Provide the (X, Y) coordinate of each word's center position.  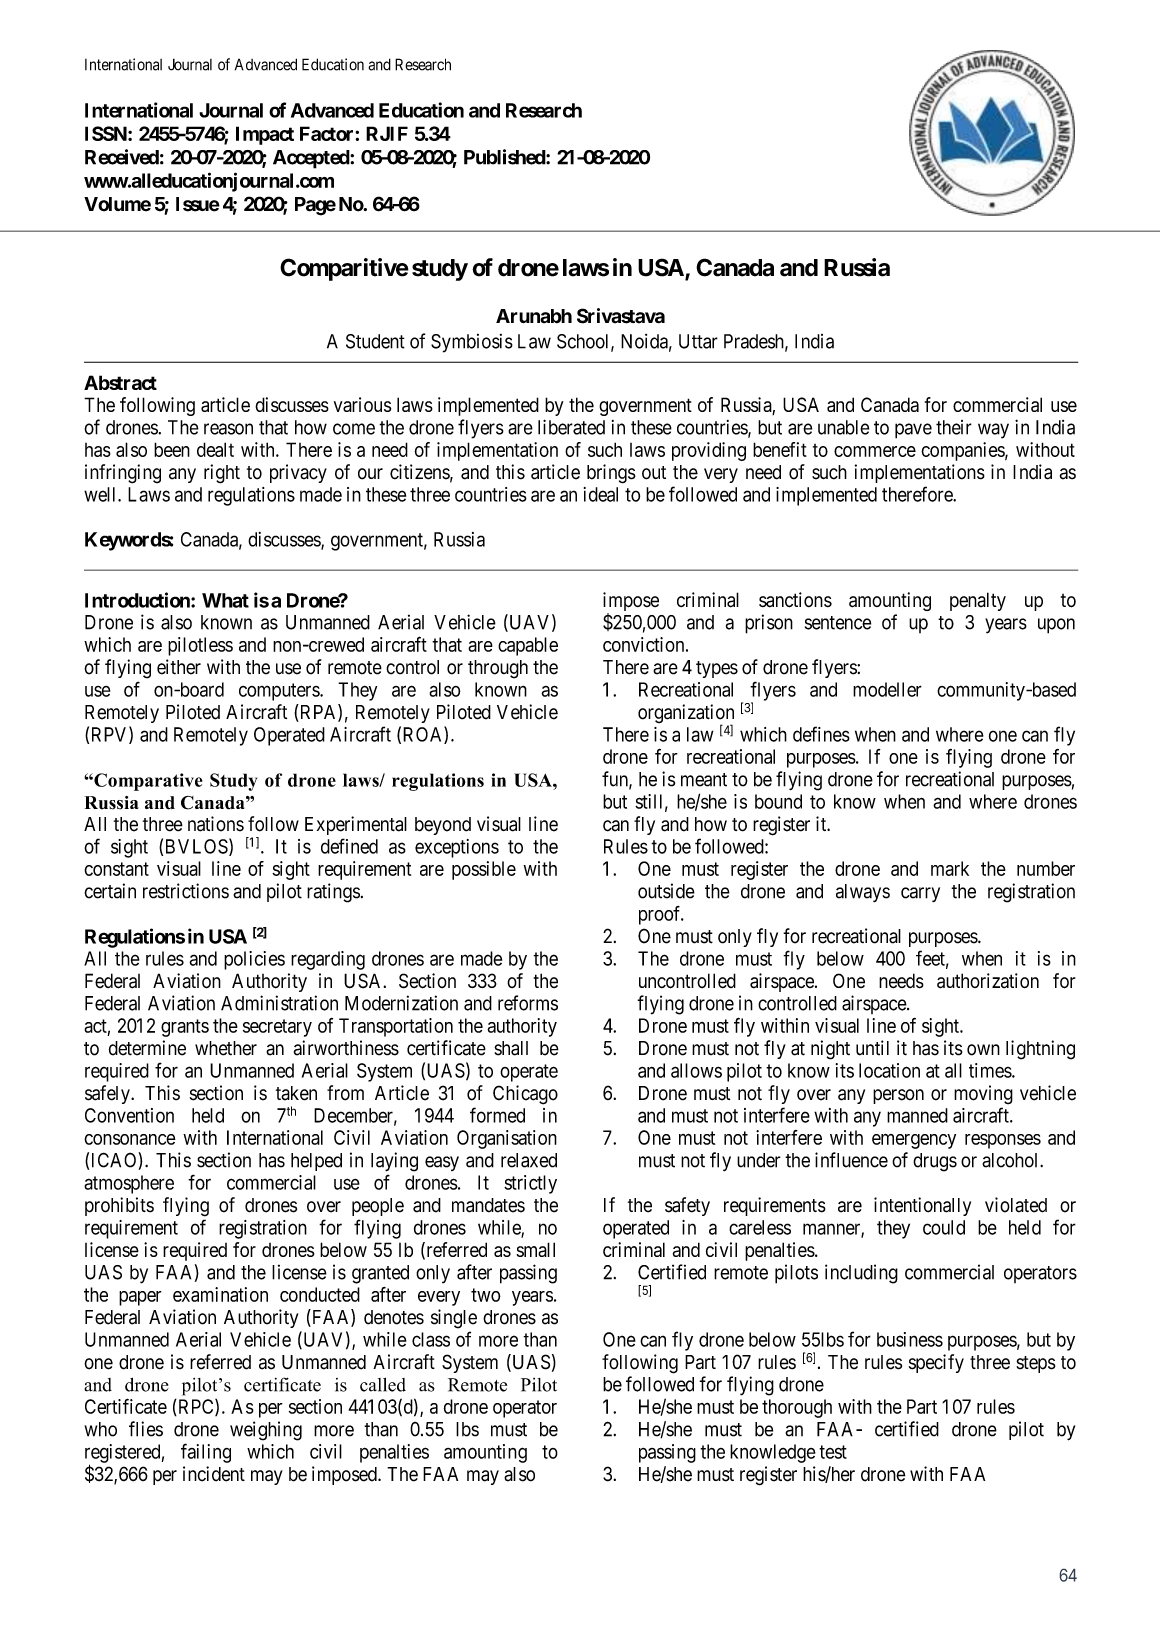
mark (950, 868)
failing (206, 1453)
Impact (265, 135)
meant (704, 780)
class (431, 1339)
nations (216, 824)
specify (936, 1363)
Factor (328, 133)
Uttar (698, 341)
